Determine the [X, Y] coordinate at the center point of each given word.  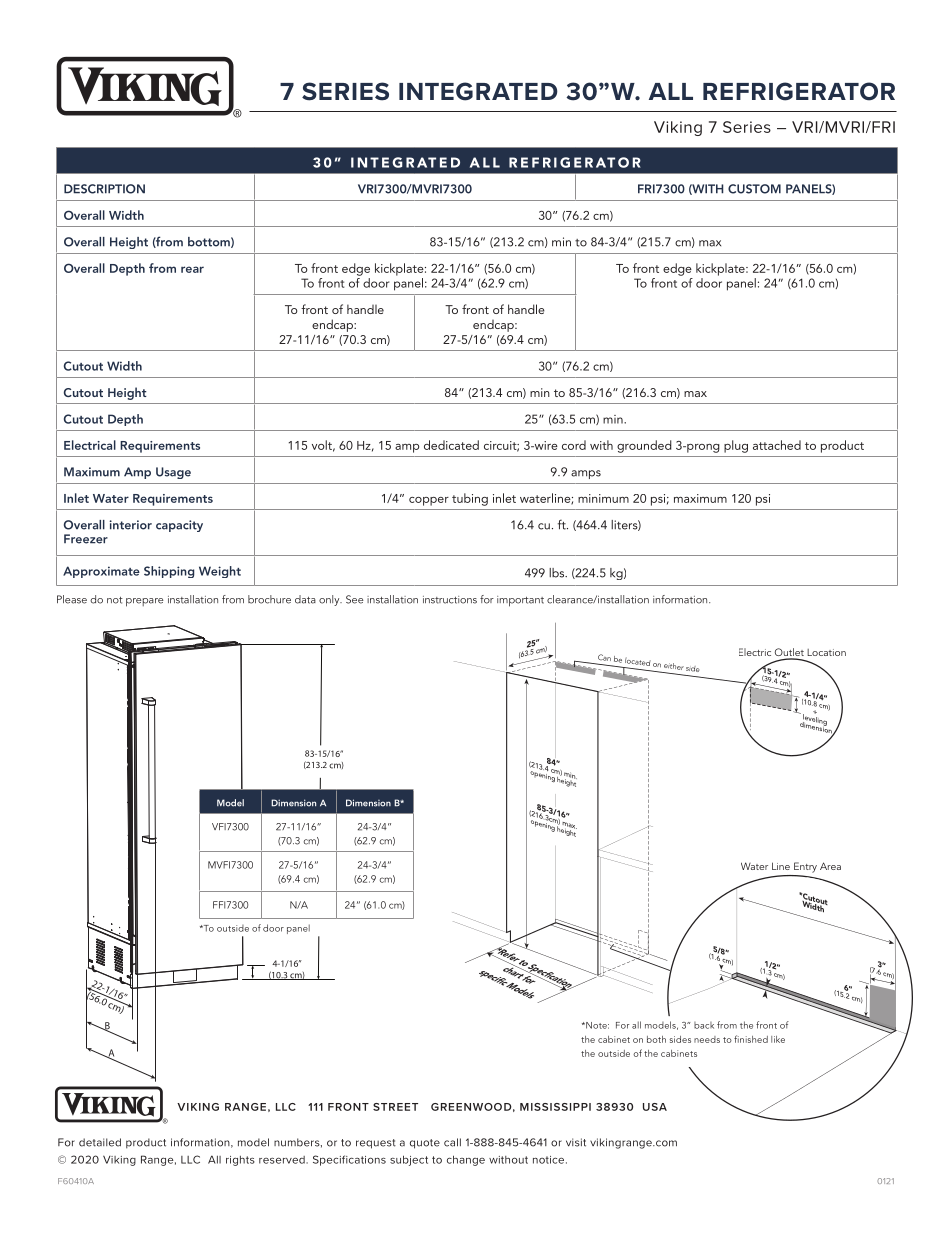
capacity [179, 526]
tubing [470, 499]
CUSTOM [754, 189]
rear [192, 269]
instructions [450, 600]
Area [830, 866]
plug [736, 446]
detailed [100, 1142]
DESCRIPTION [104, 189]
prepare [145, 602]
